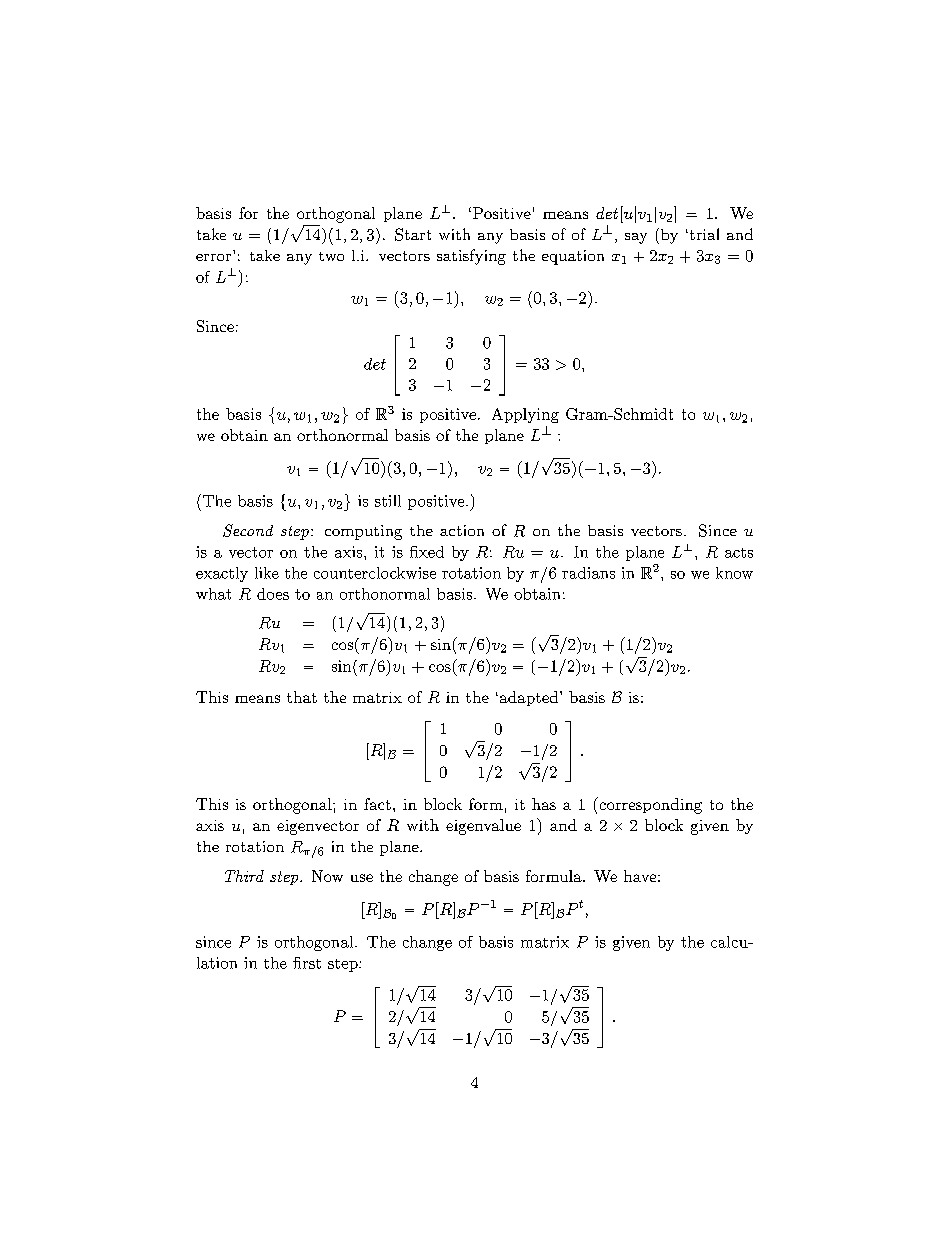 The width and height of the image is (952, 1233). Describe the element at coordinates (427, 552) in the image. I see `fixed` at that location.
